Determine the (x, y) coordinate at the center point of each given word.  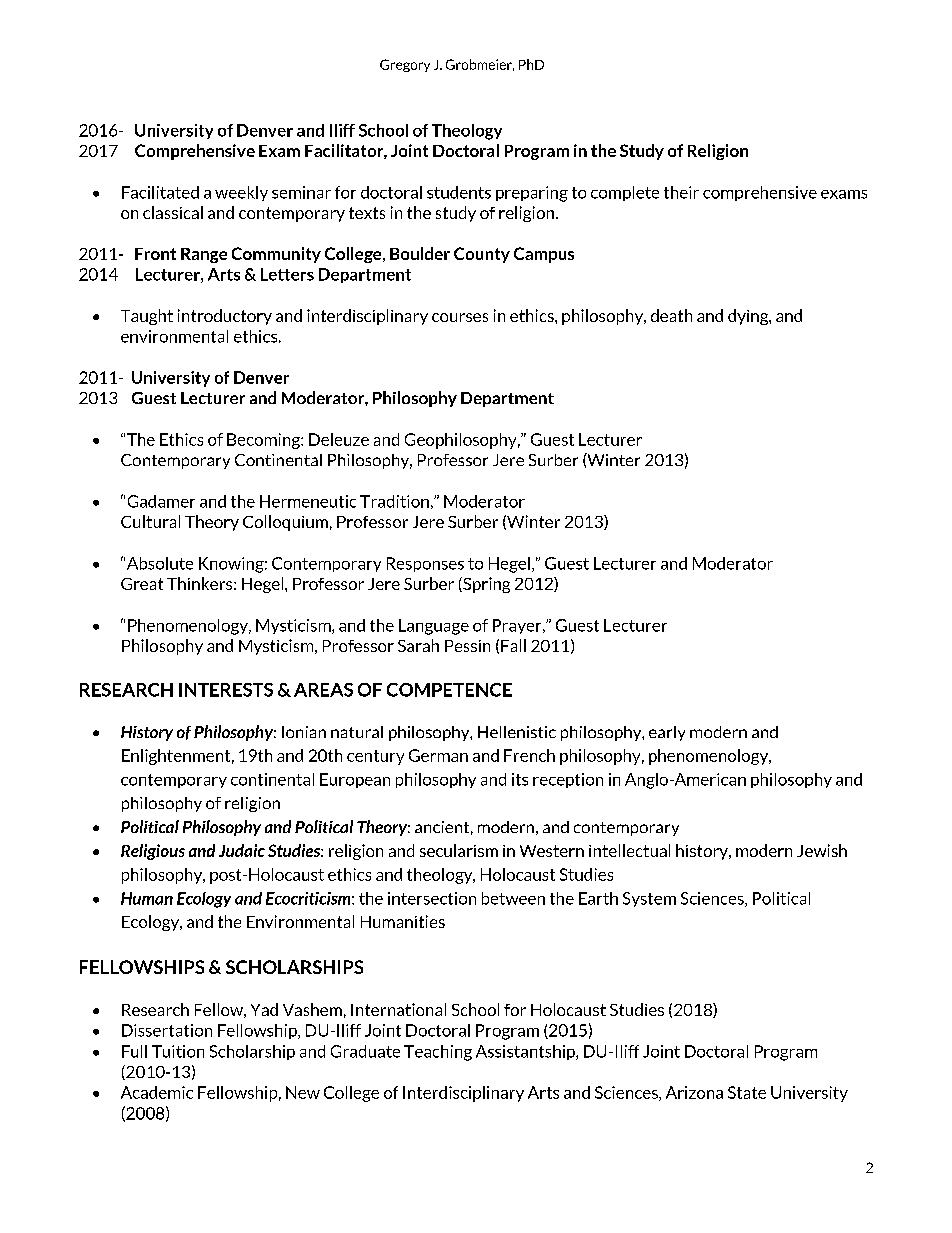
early (667, 733)
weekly (241, 193)
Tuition (178, 1051)
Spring (485, 585)
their (681, 192)
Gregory (405, 65)
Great (142, 584)
